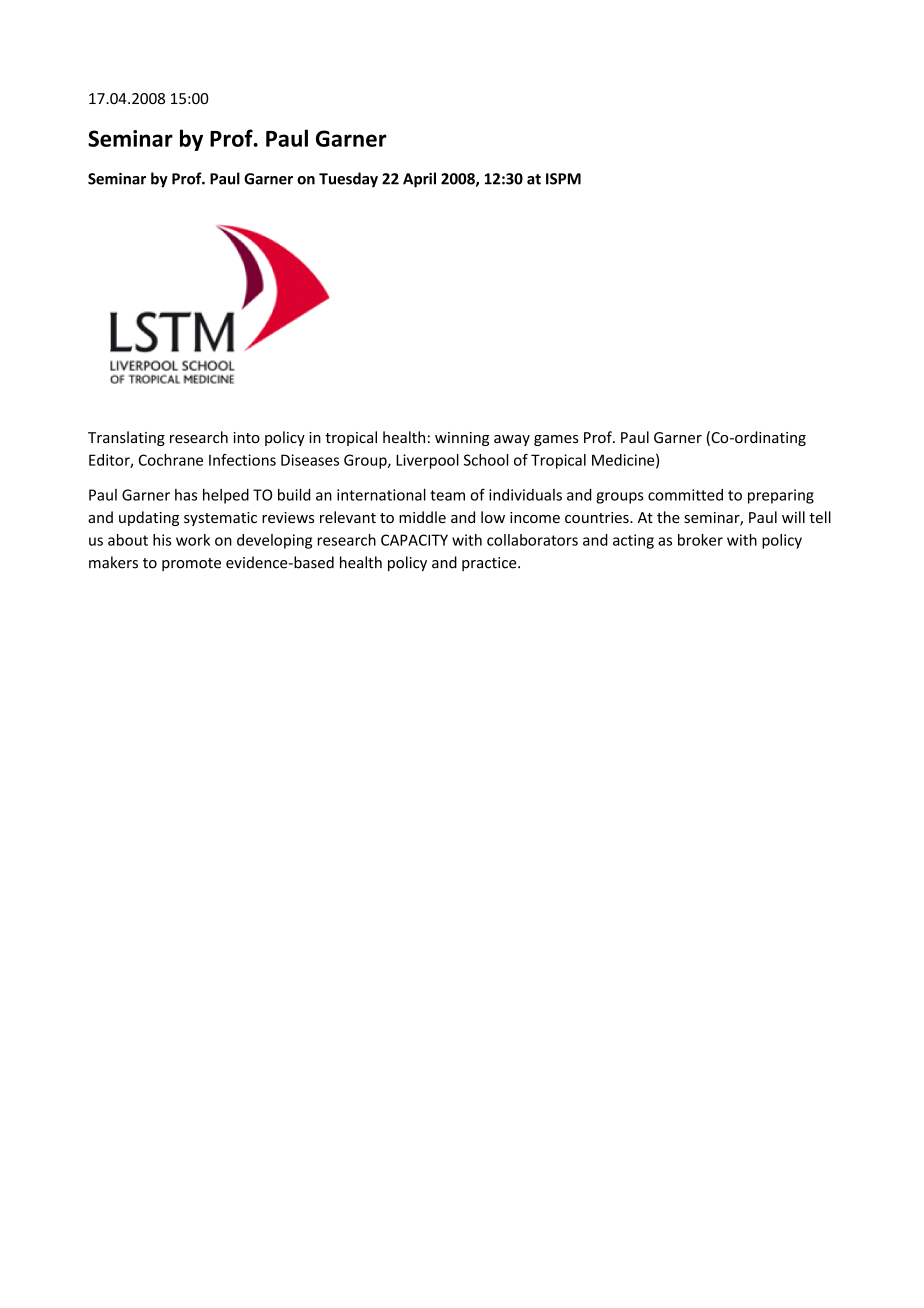 The height and width of the screenshot is (1308, 924). Describe the element at coordinates (512, 440) in the screenshot. I see `away` at that location.
